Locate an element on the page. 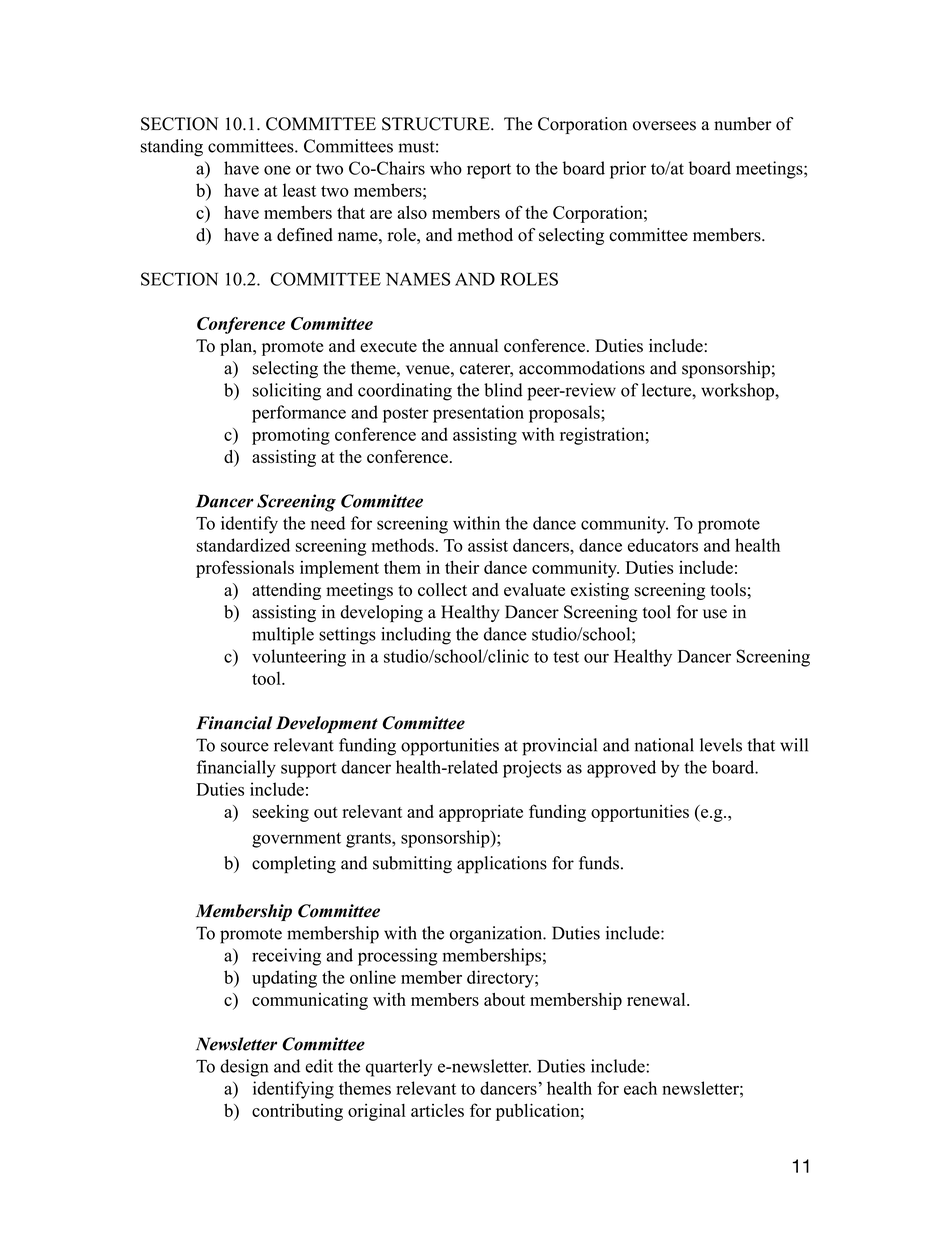 The height and width of the document is (1233, 952). applications is located at coordinates (502, 865).
